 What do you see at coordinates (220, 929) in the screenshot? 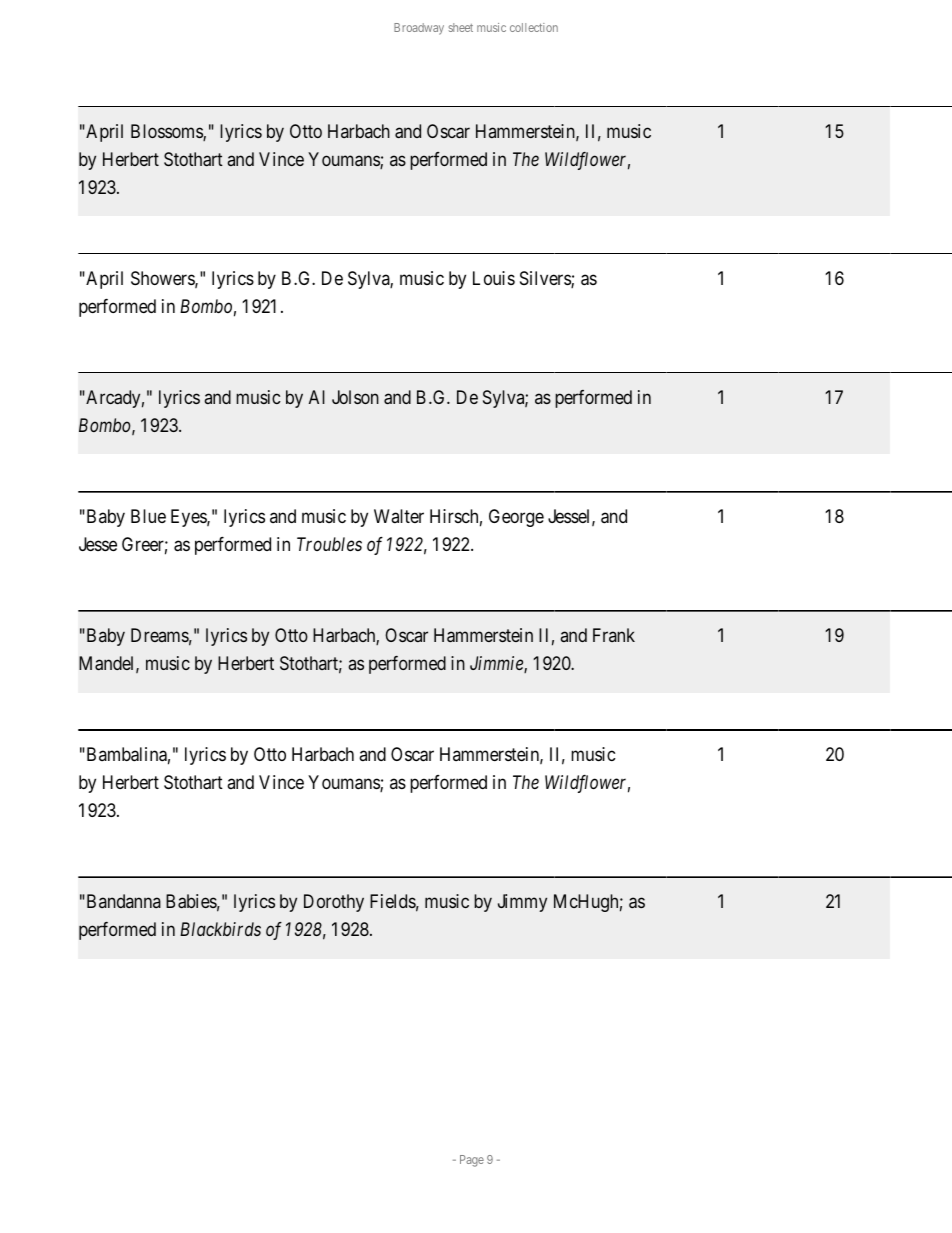
I see `Blackbirds` at bounding box center [220, 929].
